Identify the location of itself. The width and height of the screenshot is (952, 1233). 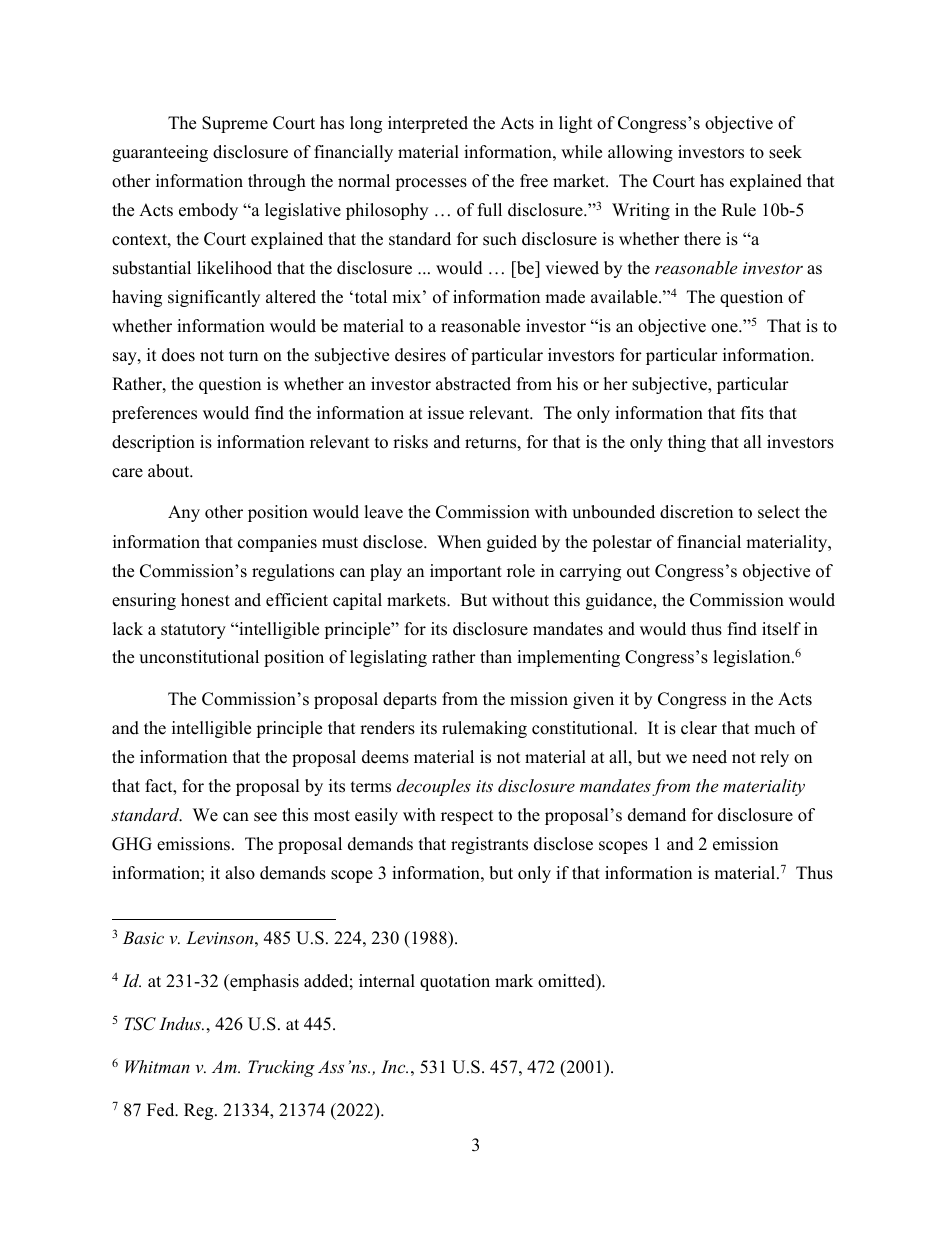
(781, 629).
